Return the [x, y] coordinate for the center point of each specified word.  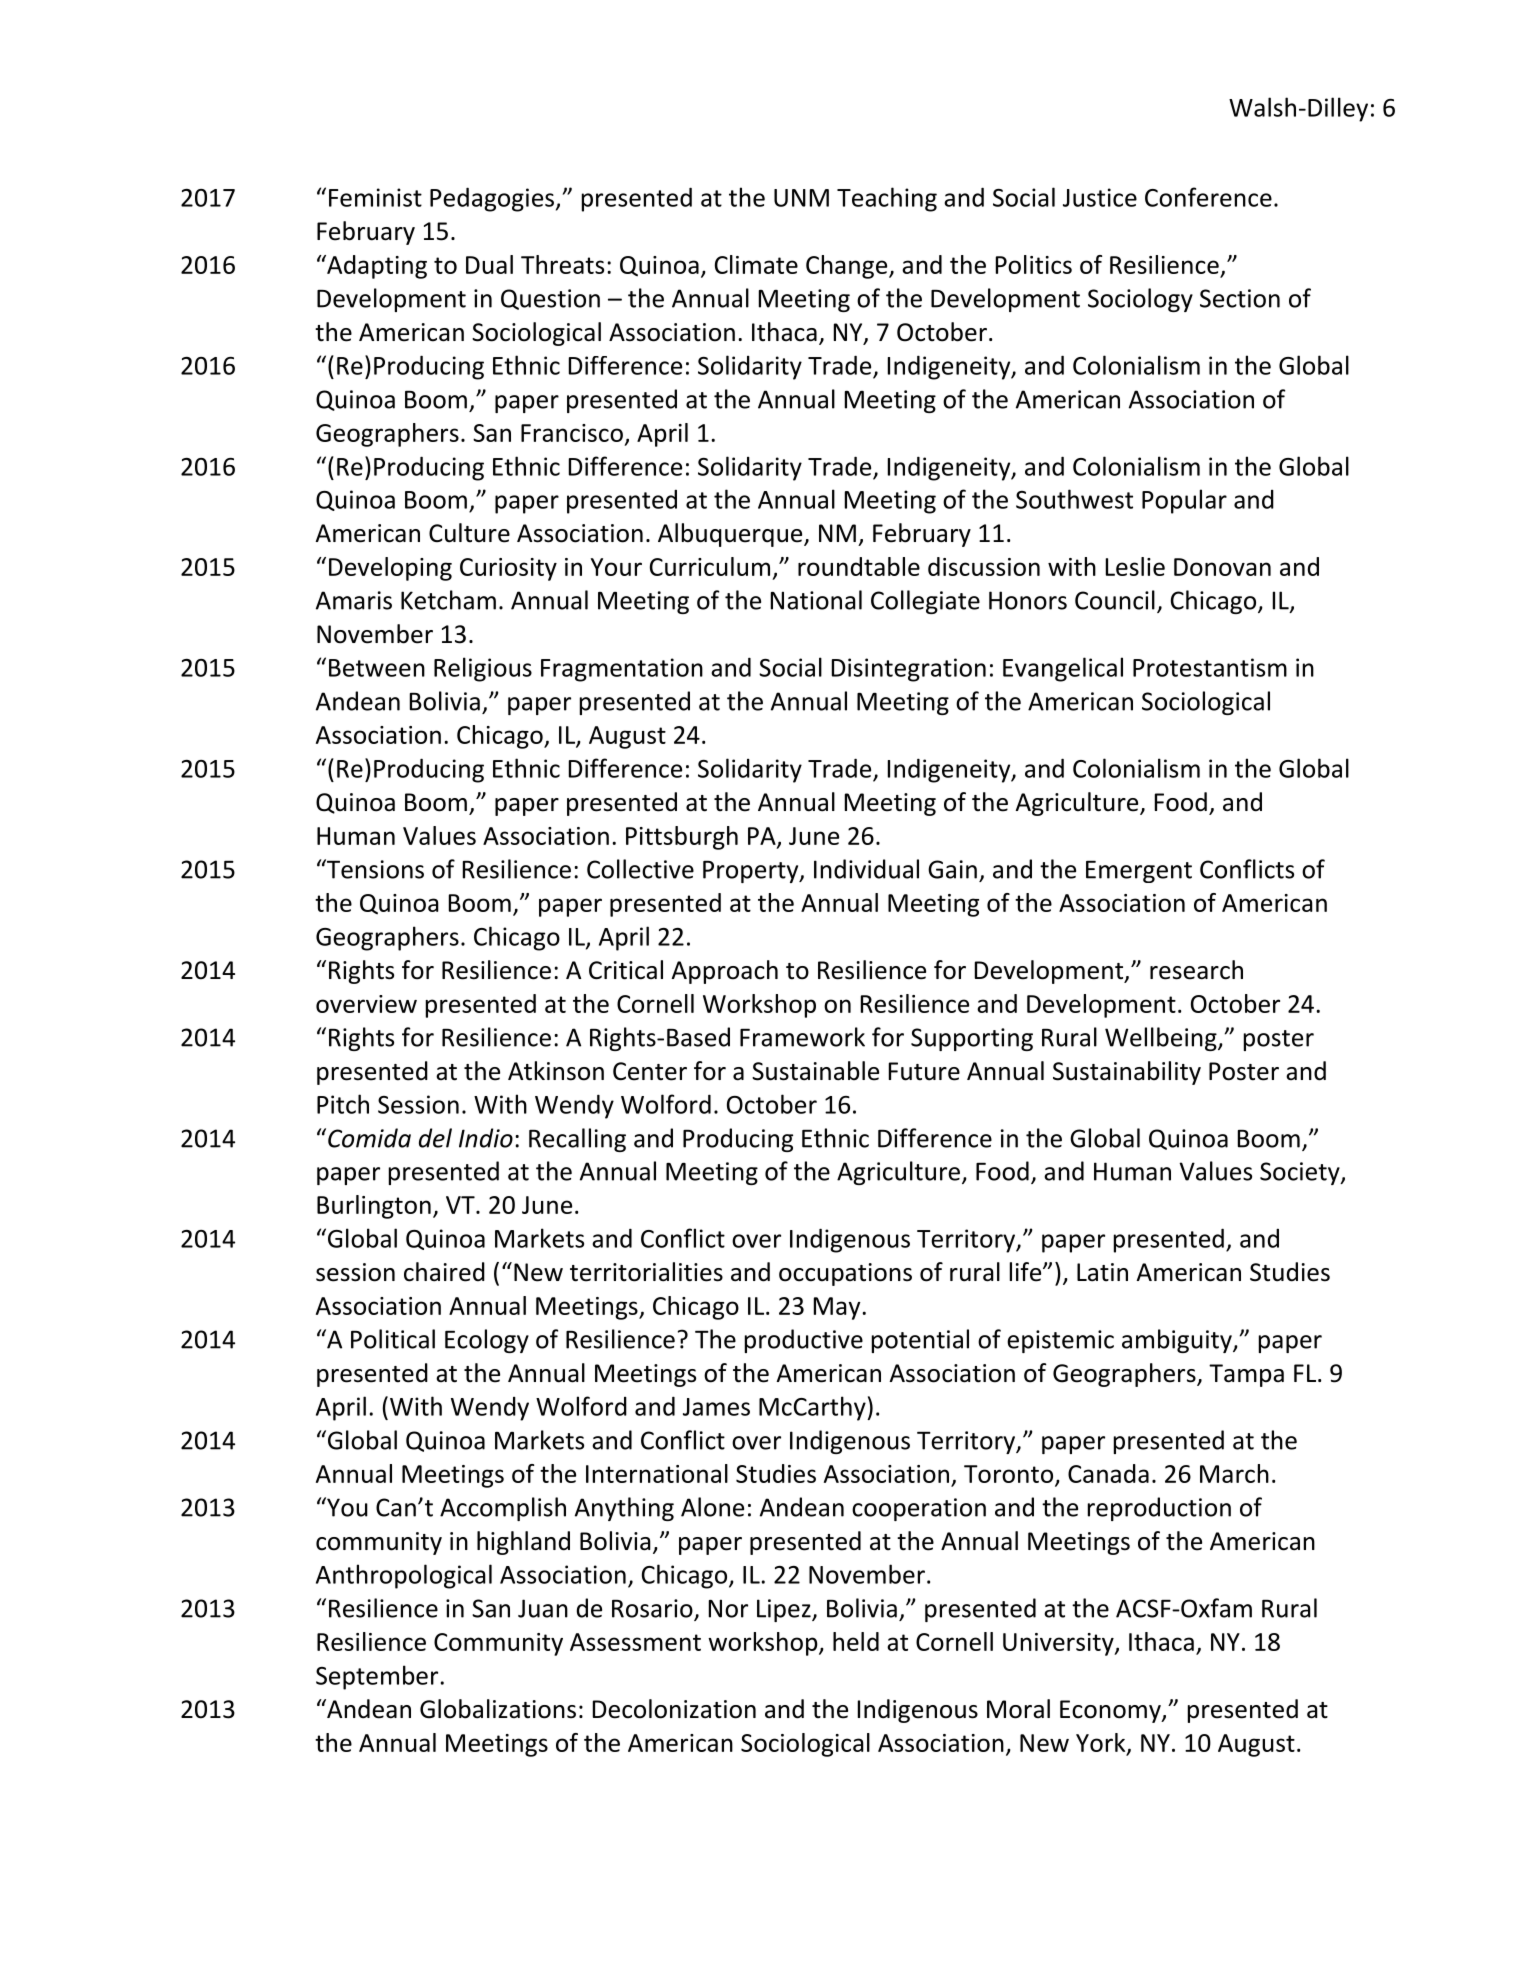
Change [848, 267]
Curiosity [508, 569]
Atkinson [556, 1071]
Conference [1208, 197]
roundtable [859, 566]
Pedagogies [492, 199]
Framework [802, 1037]
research [1196, 970]
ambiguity [1178, 1341]
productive [804, 1341]
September [377, 1677]
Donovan [1222, 567]
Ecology [487, 1341]
